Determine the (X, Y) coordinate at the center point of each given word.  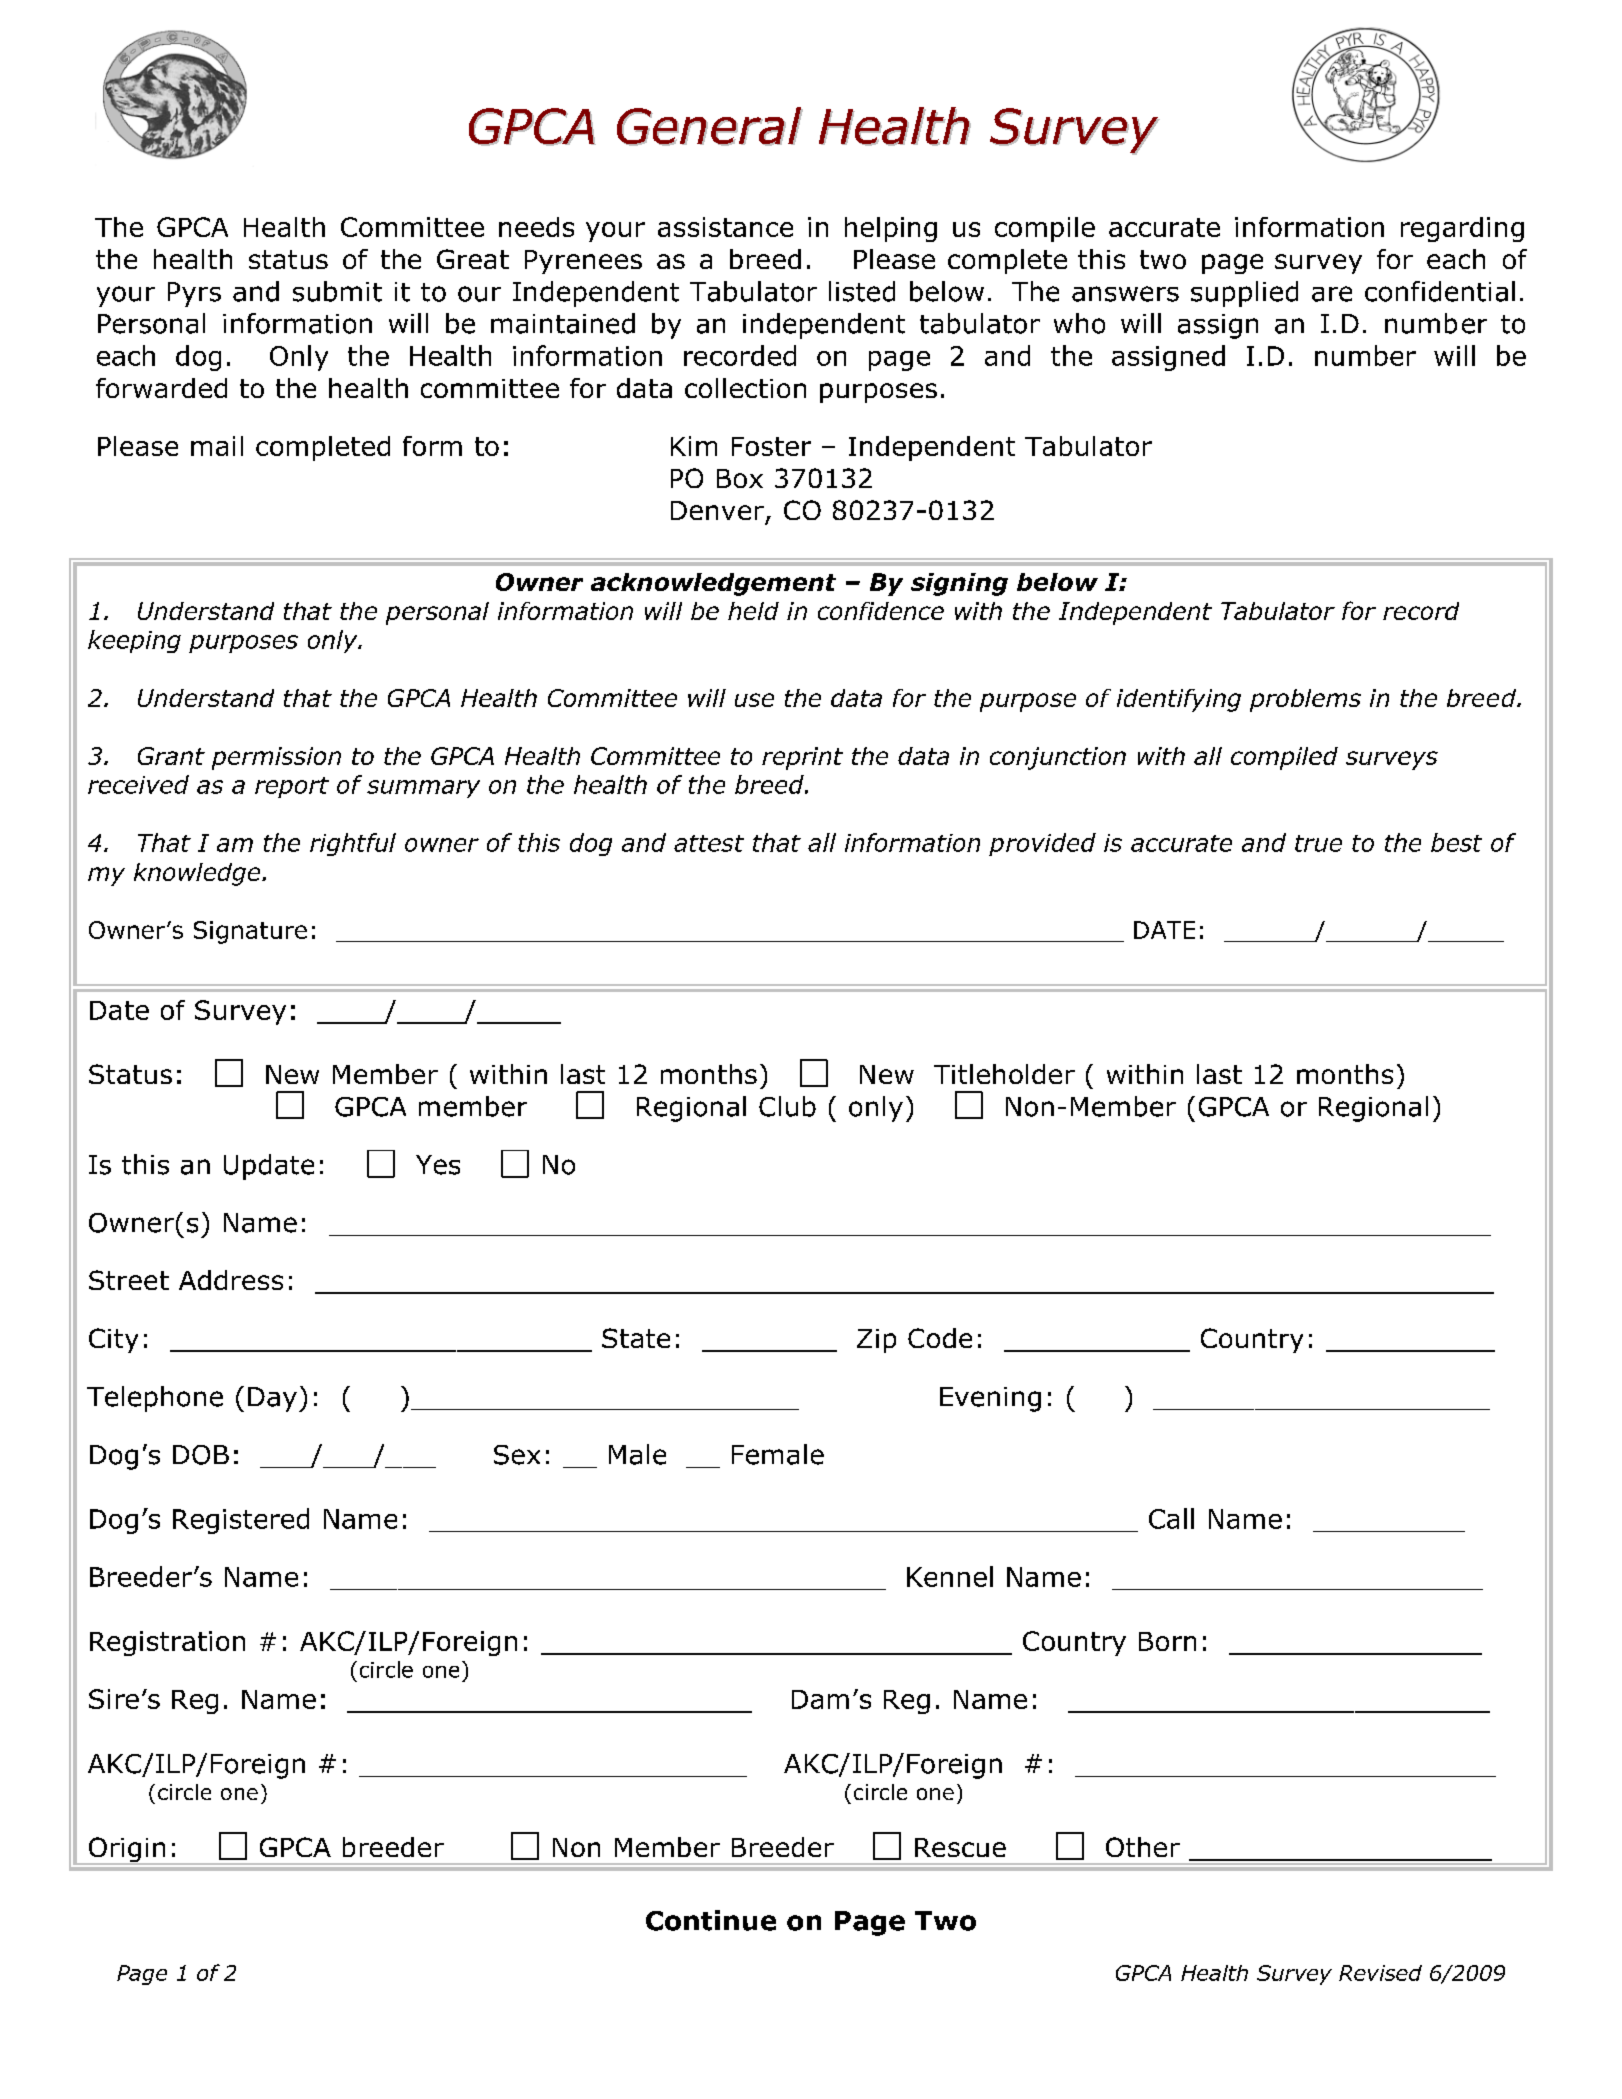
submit (337, 291)
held (753, 611)
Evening (990, 1399)
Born (1167, 1641)
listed (862, 291)
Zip (876, 1341)
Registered (241, 1521)
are (1332, 294)
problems (1305, 700)
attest (709, 843)
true (1318, 843)
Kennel (950, 1576)
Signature (250, 932)
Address (231, 1280)
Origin (127, 1851)
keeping (134, 641)
